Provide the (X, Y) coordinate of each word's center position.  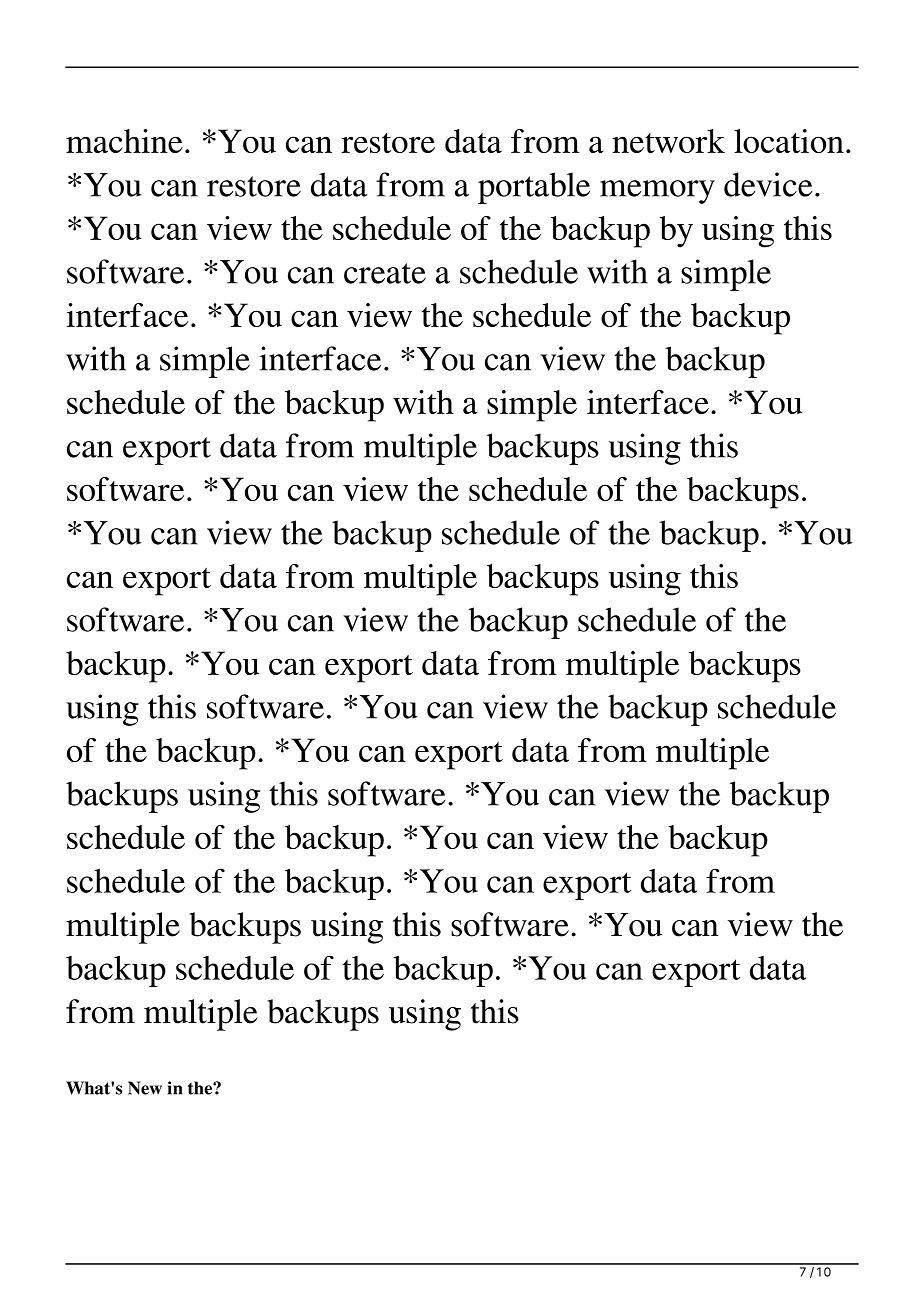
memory (657, 192)
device (768, 184)
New (145, 1088)
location (789, 141)
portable (534, 188)
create (385, 273)
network (668, 141)
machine (124, 141)
